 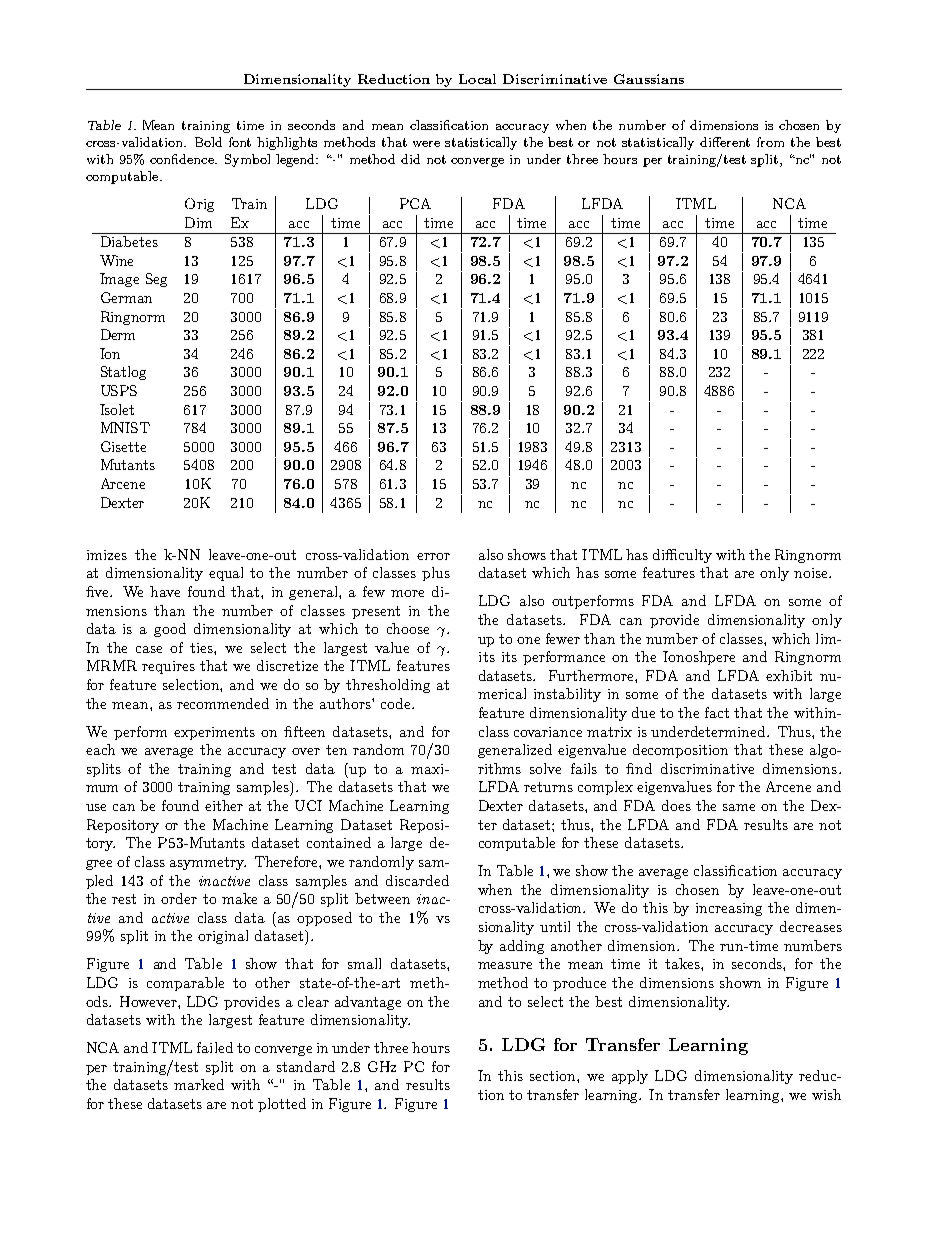 What do you see at coordinates (368, 1003) in the screenshot?
I see `advantage` at bounding box center [368, 1003].
